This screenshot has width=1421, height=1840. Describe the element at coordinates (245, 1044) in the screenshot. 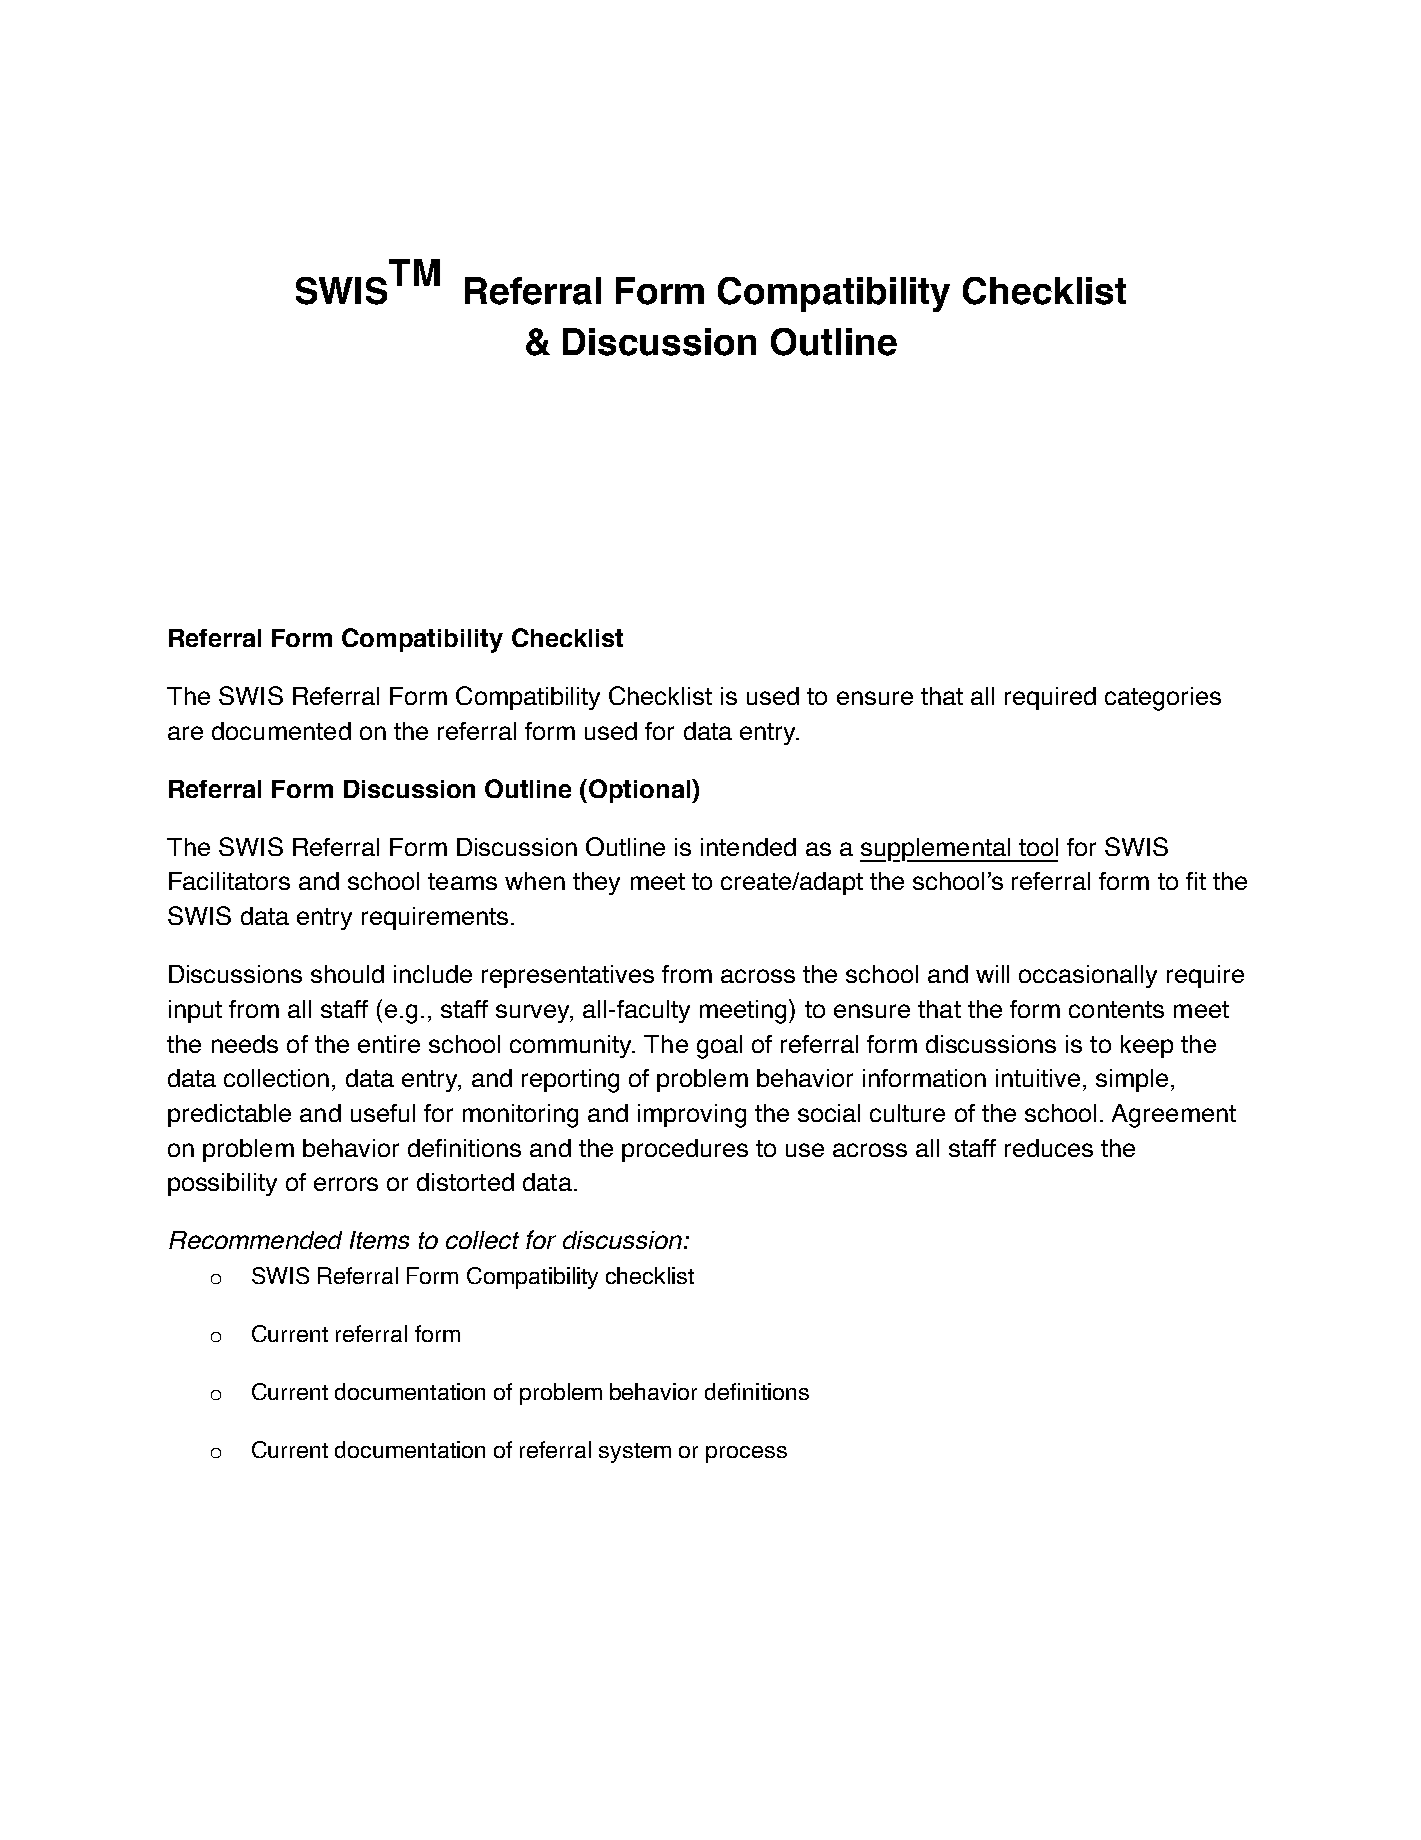

I see `needs` at that location.
